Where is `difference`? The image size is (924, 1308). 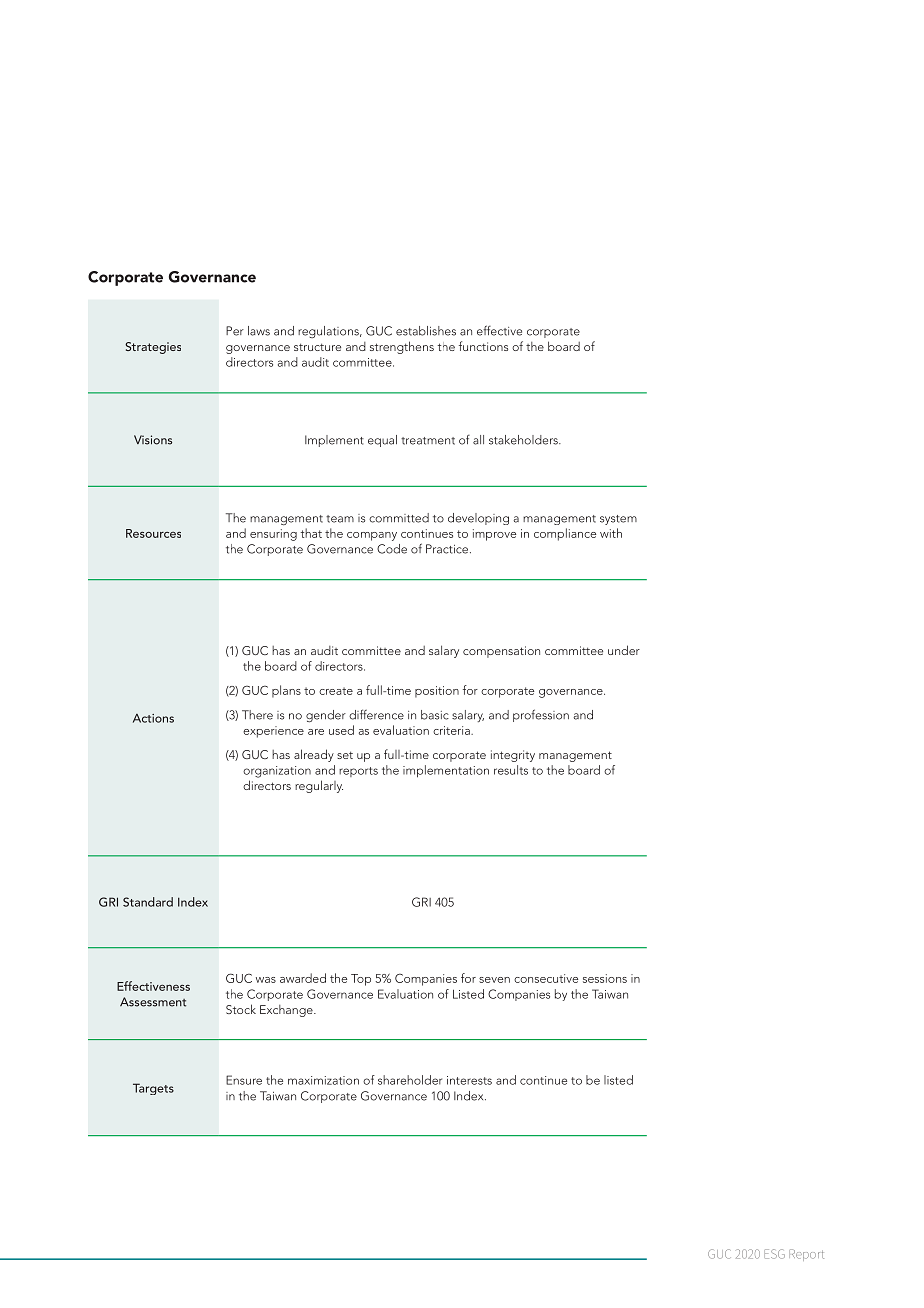 difference is located at coordinates (376, 714).
